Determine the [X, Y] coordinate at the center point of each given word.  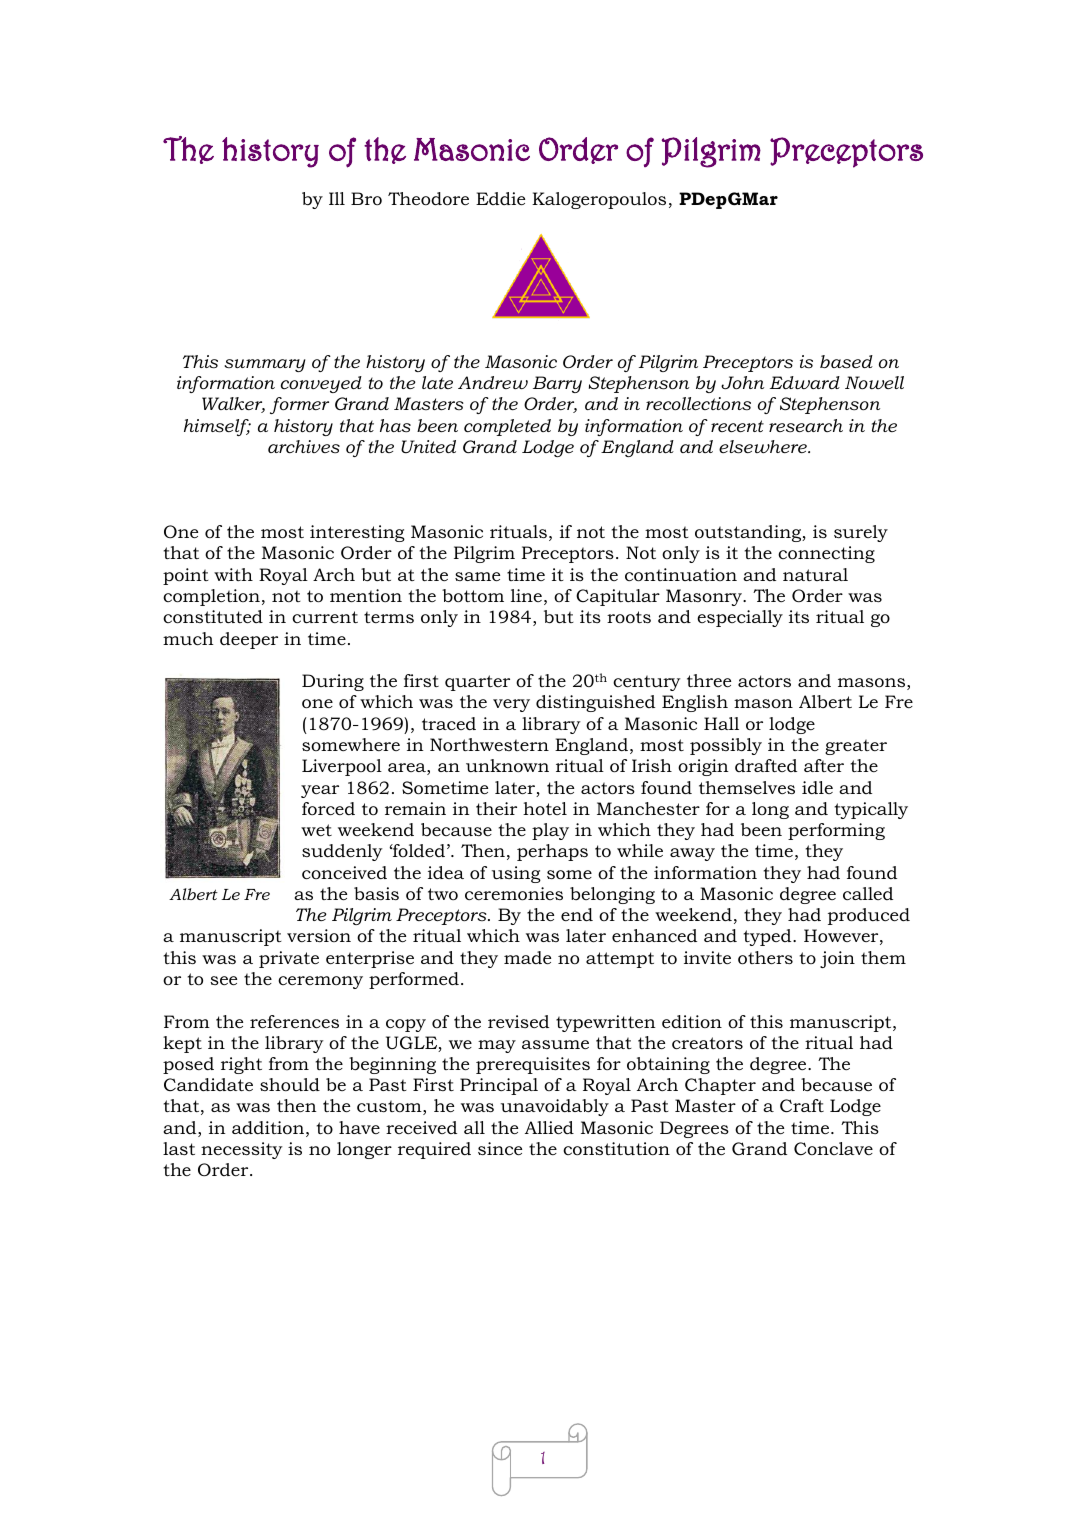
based [846, 362]
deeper [249, 640]
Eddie [500, 198]
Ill [337, 198]
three [709, 680]
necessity [242, 1150]
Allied [549, 1127]
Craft [802, 1106]
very [511, 705]
